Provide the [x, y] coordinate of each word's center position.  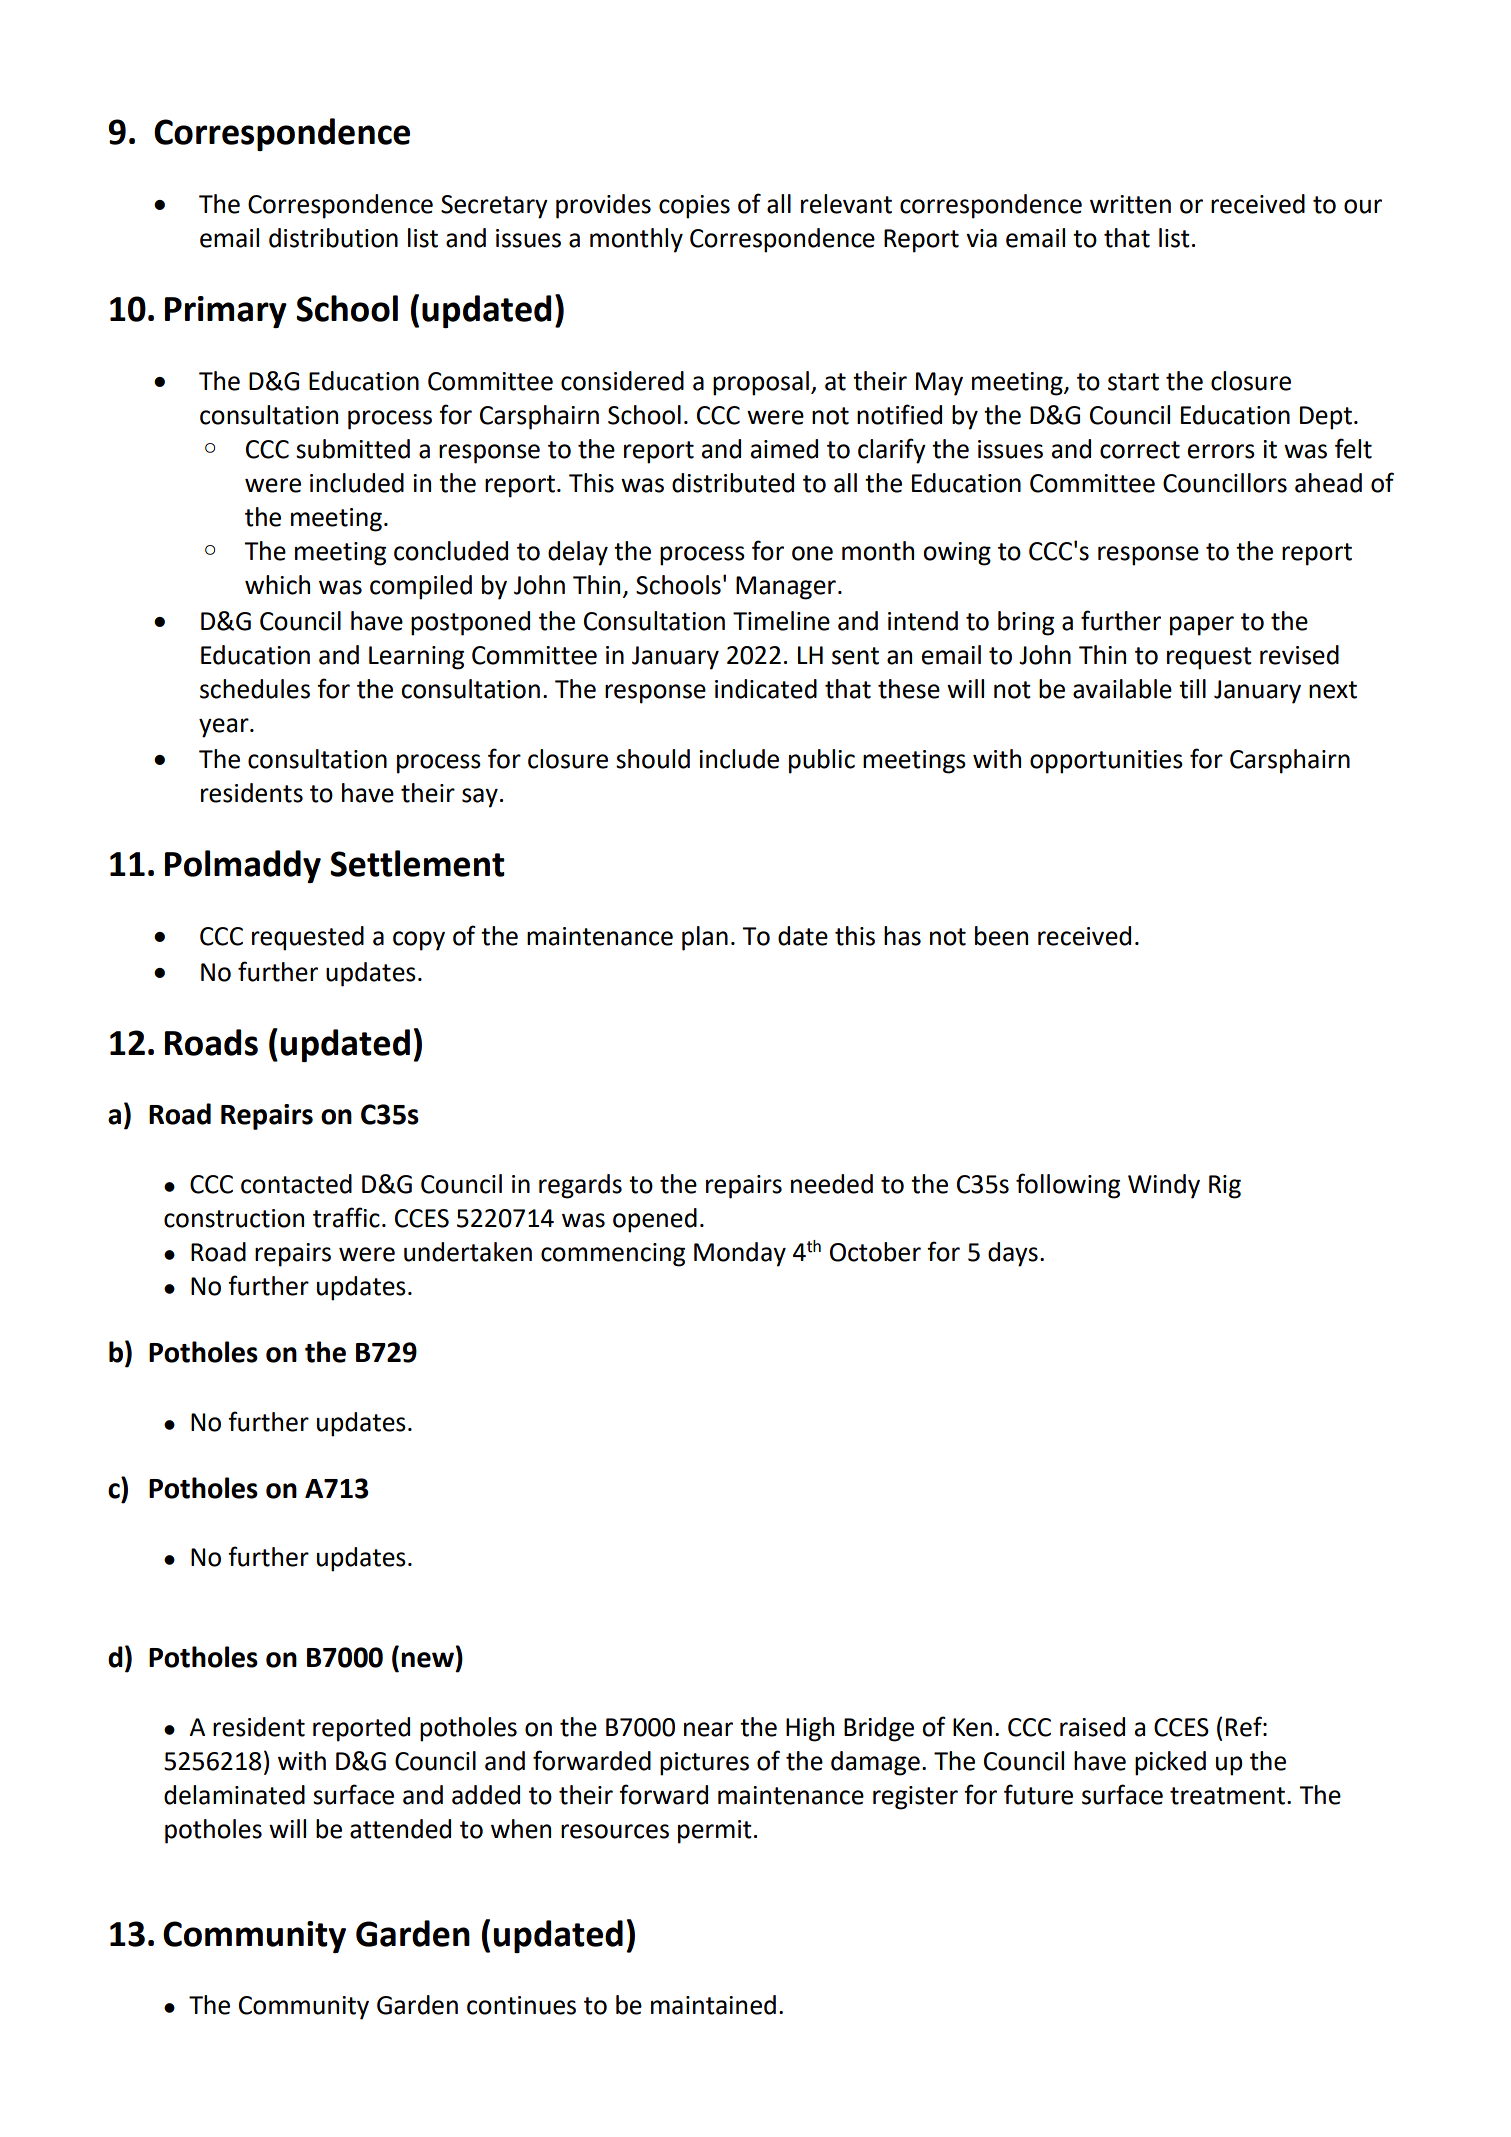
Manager [786, 588]
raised [1092, 1727]
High [810, 1729]
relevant [846, 204]
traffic [346, 1217]
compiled [421, 587]
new [429, 1661]
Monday [740, 1254]
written [1130, 204]
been [1001, 936]
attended [400, 1829]
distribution [333, 238]
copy [419, 941]
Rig [1225, 1187]
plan [705, 938]
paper [1202, 626]
